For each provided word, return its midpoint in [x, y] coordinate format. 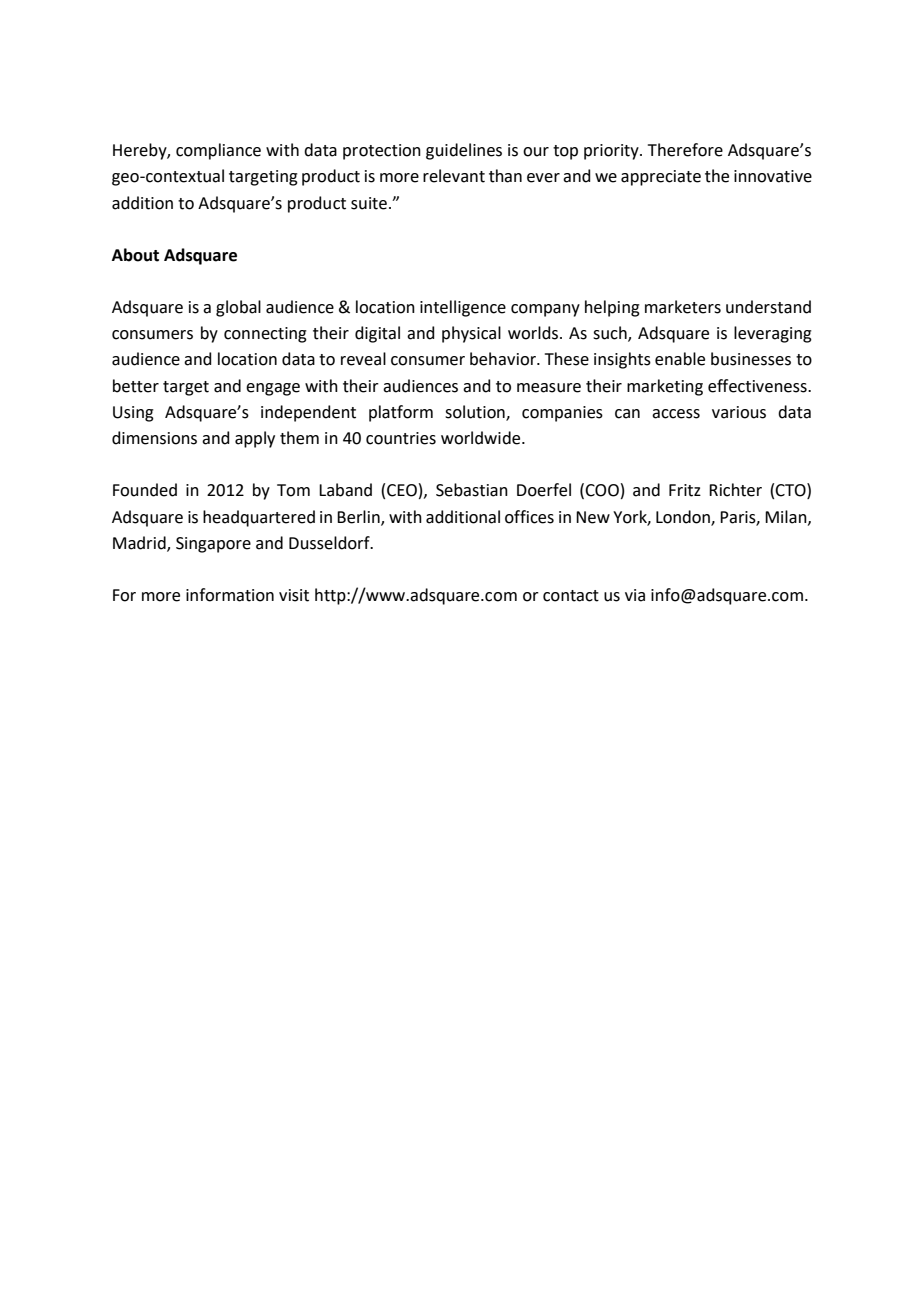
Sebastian [472, 490]
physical [471, 334]
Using [133, 414]
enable [680, 359]
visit [294, 595]
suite [369, 203]
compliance [218, 151]
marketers [683, 307]
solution [476, 412]
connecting [265, 335]
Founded [145, 490]
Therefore [685, 150]
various [739, 412]
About [135, 255]
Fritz [685, 490]
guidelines [464, 151]
